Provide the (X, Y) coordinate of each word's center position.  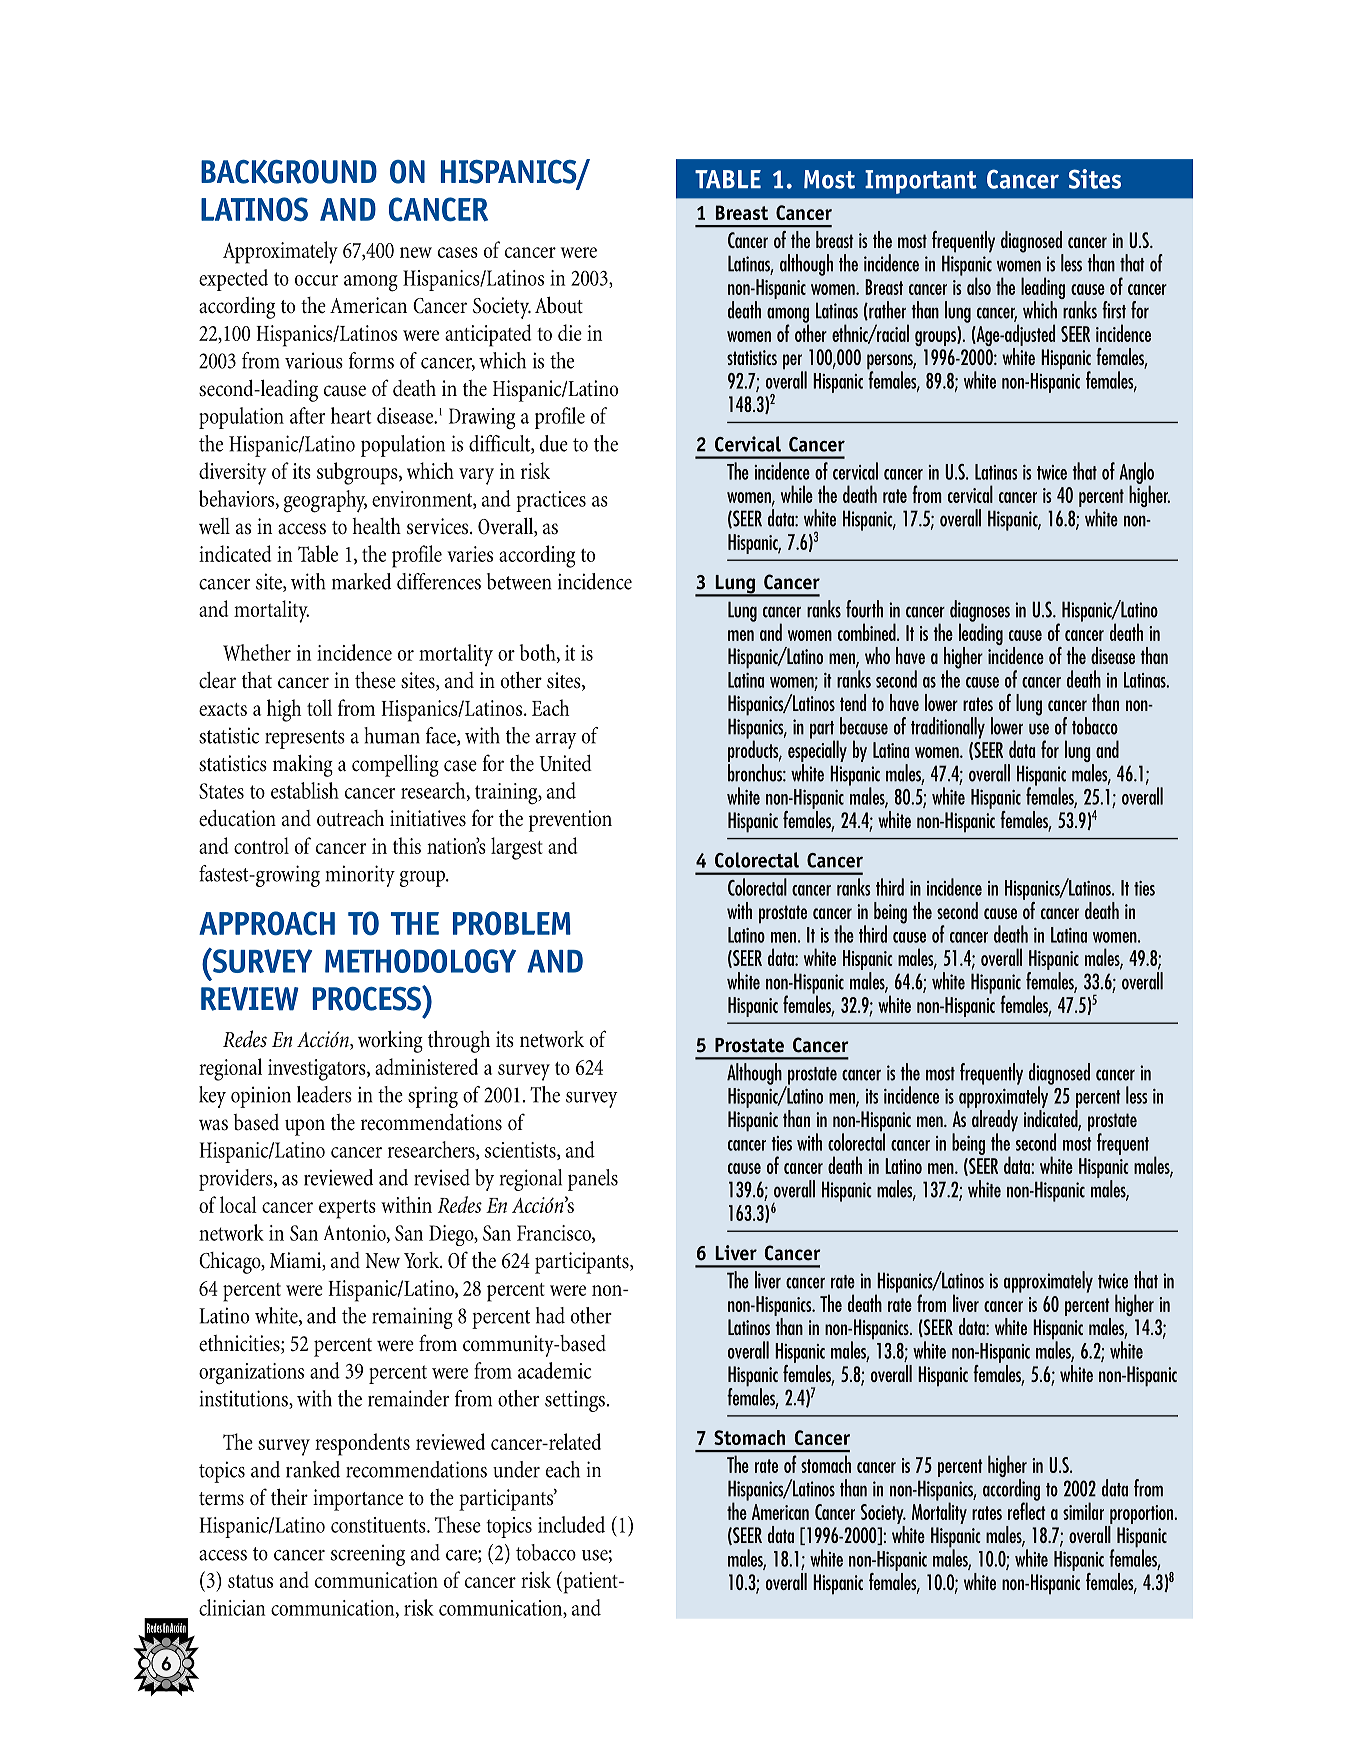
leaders (324, 1094)
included (571, 1524)
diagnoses (980, 612)
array (556, 741)
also (979, 286)
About (559, 305)
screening (368, 1555)
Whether (257, 652)
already (995, 1120)
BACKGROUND (289, 172)
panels (593, 1180)
